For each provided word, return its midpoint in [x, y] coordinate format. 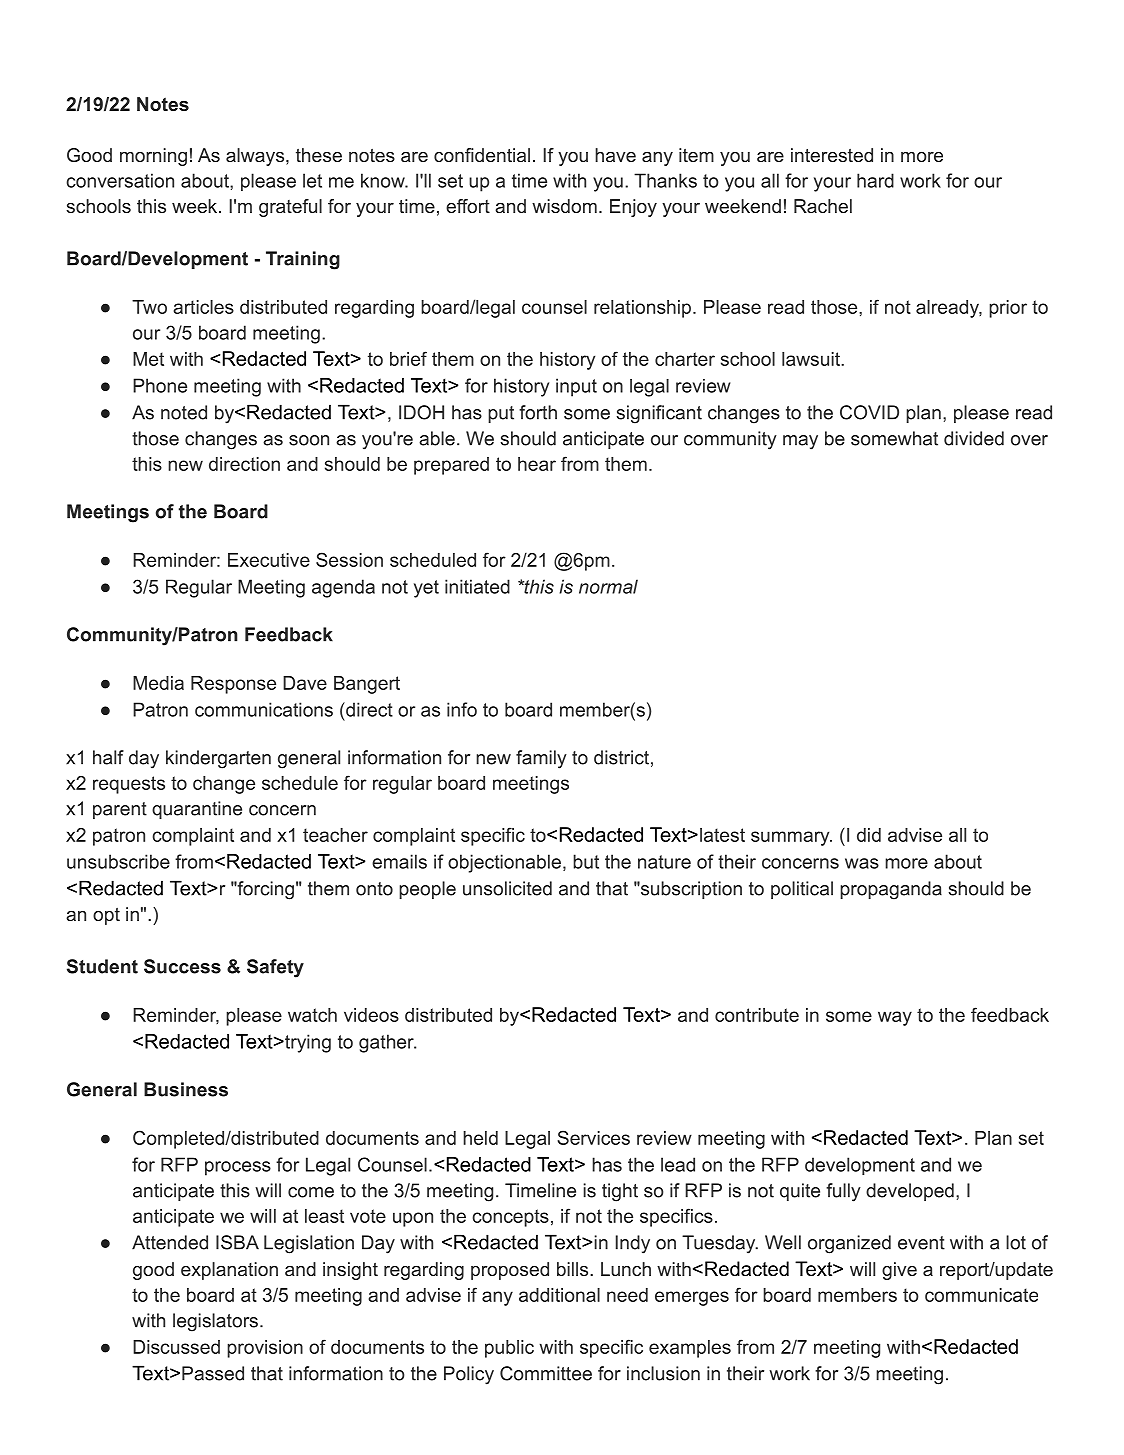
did [869, 835]
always [255, 157]
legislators [215, 1322]
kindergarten [218, 759]
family [541, 759]
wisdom [564, 206]
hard [875, 180]
